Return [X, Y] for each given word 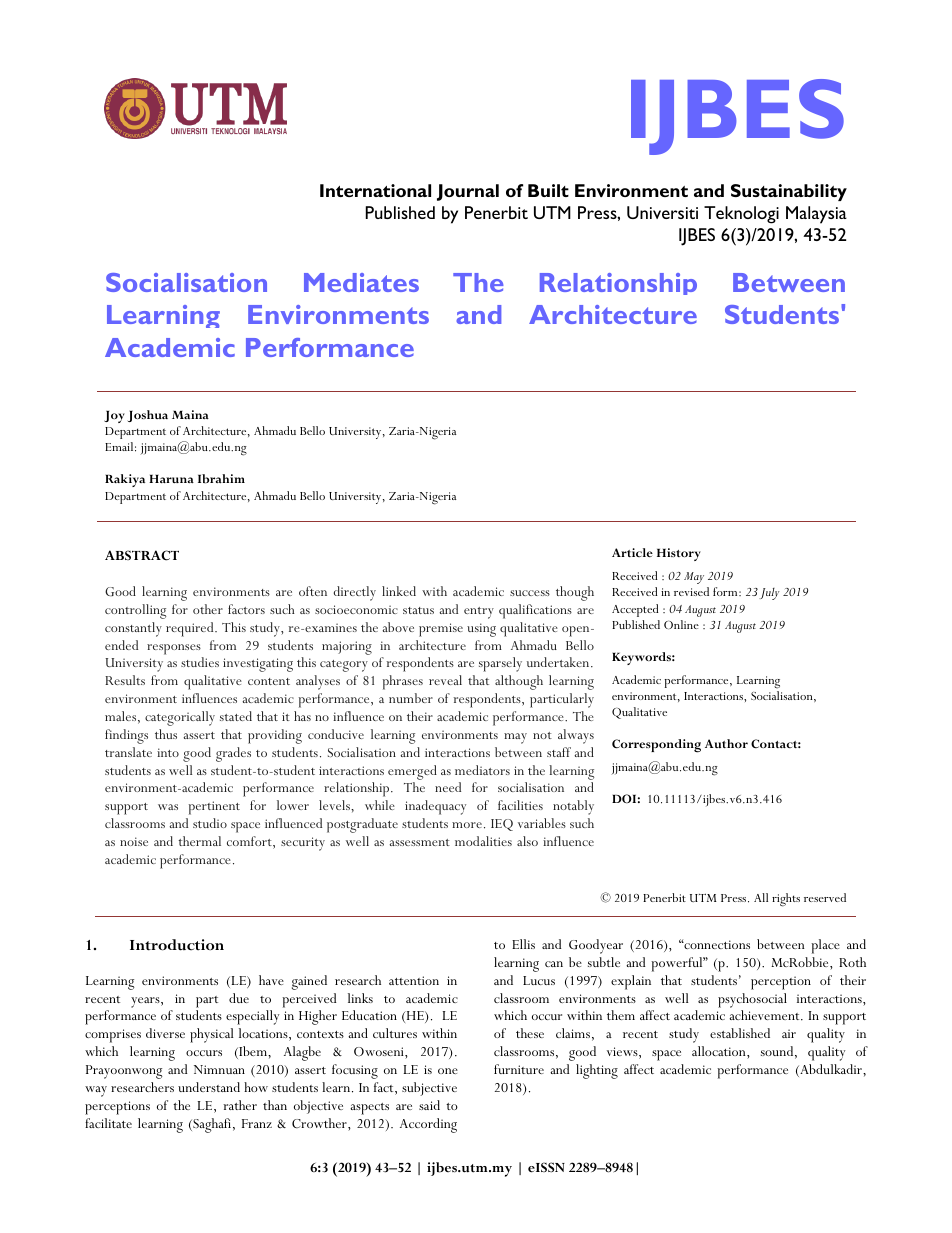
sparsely [500, 664]
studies [200, 662]
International [375, 190]
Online [681, 624]
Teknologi [741, 215]
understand [209, 1087]
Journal [468, 192]
